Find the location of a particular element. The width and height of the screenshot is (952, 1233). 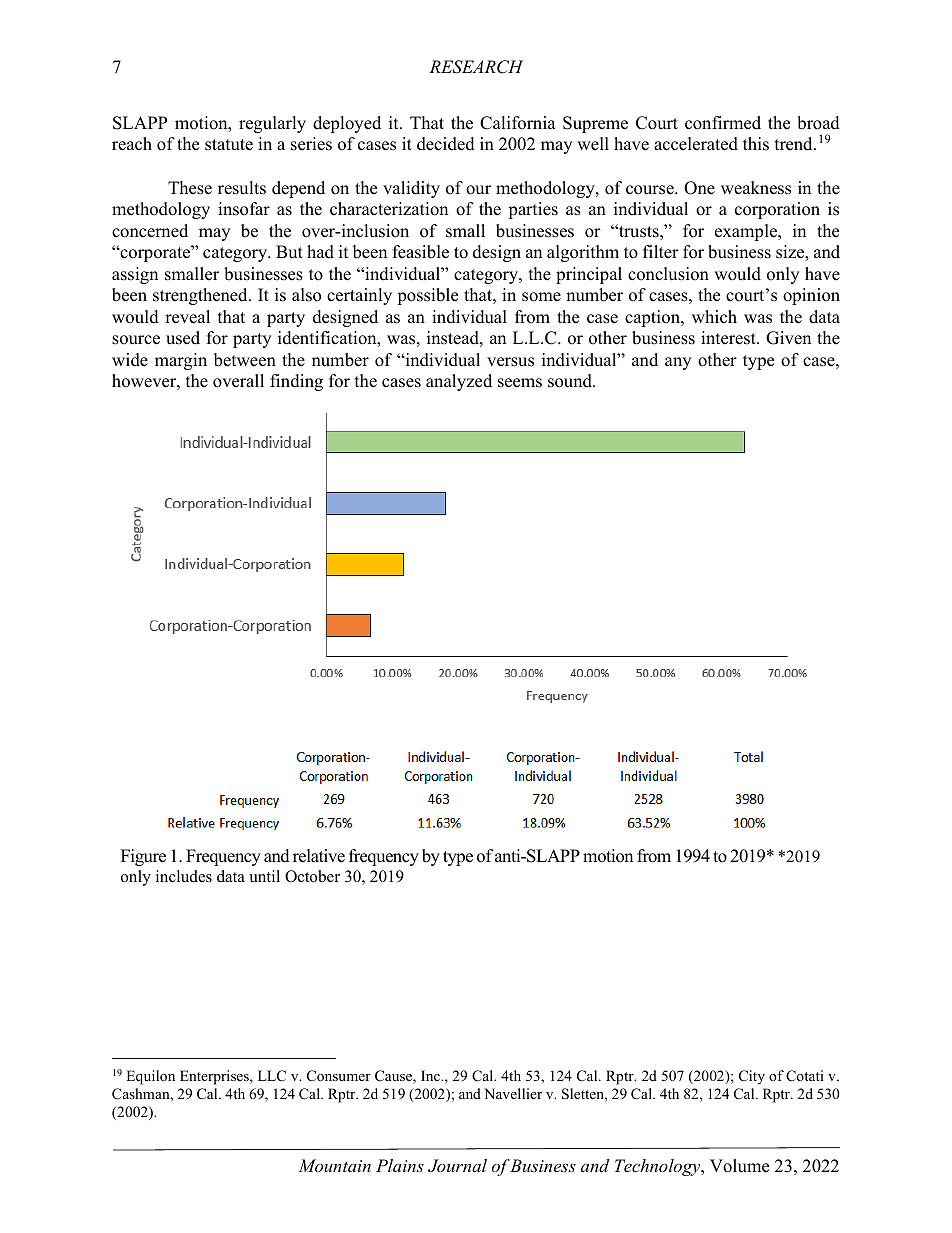

Journal is located at coordinates (457, 1166).
